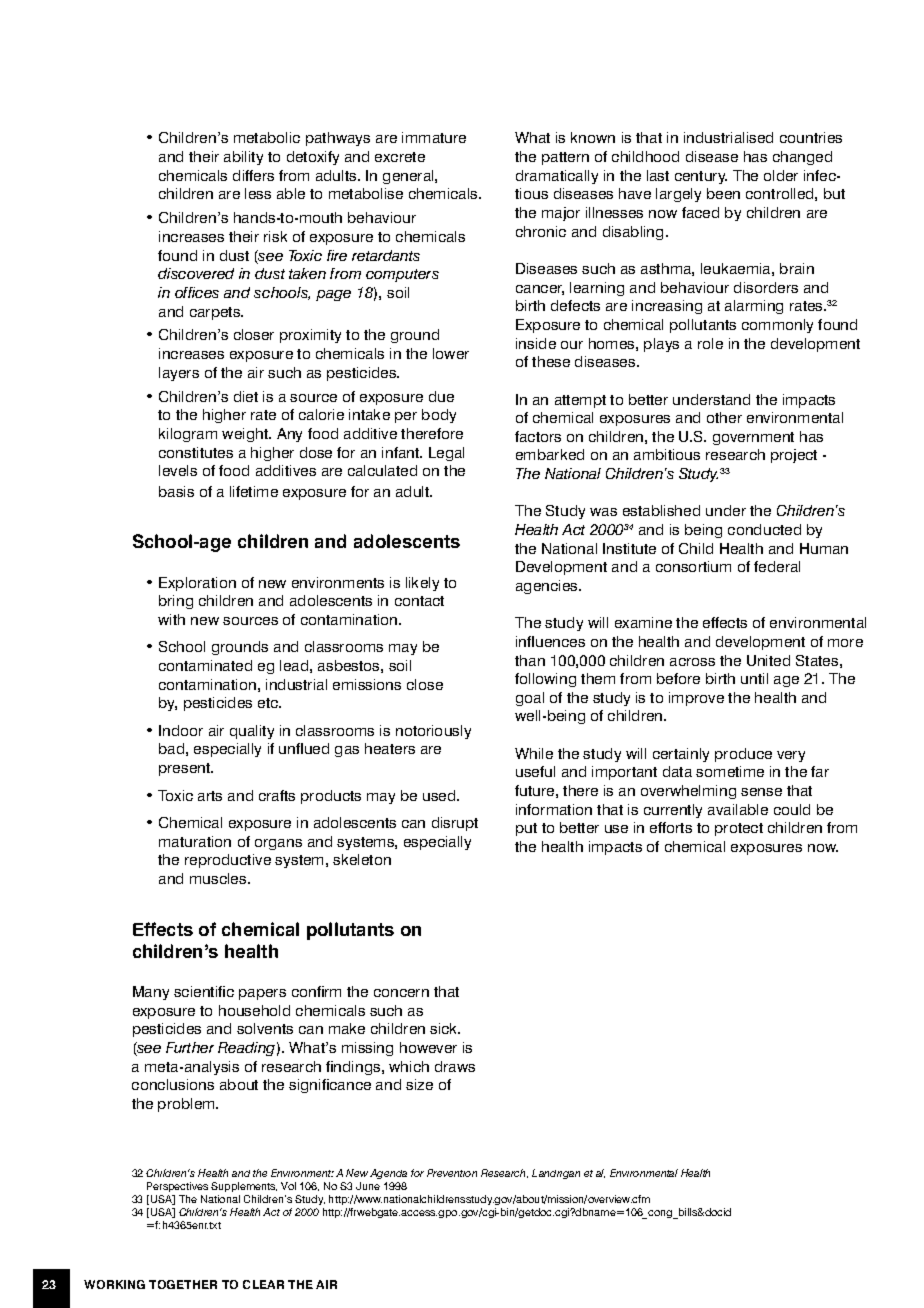 The image size is (924, 1308). Describe the element at coordinates (441, 396) in the image. I see `due` at that location.
